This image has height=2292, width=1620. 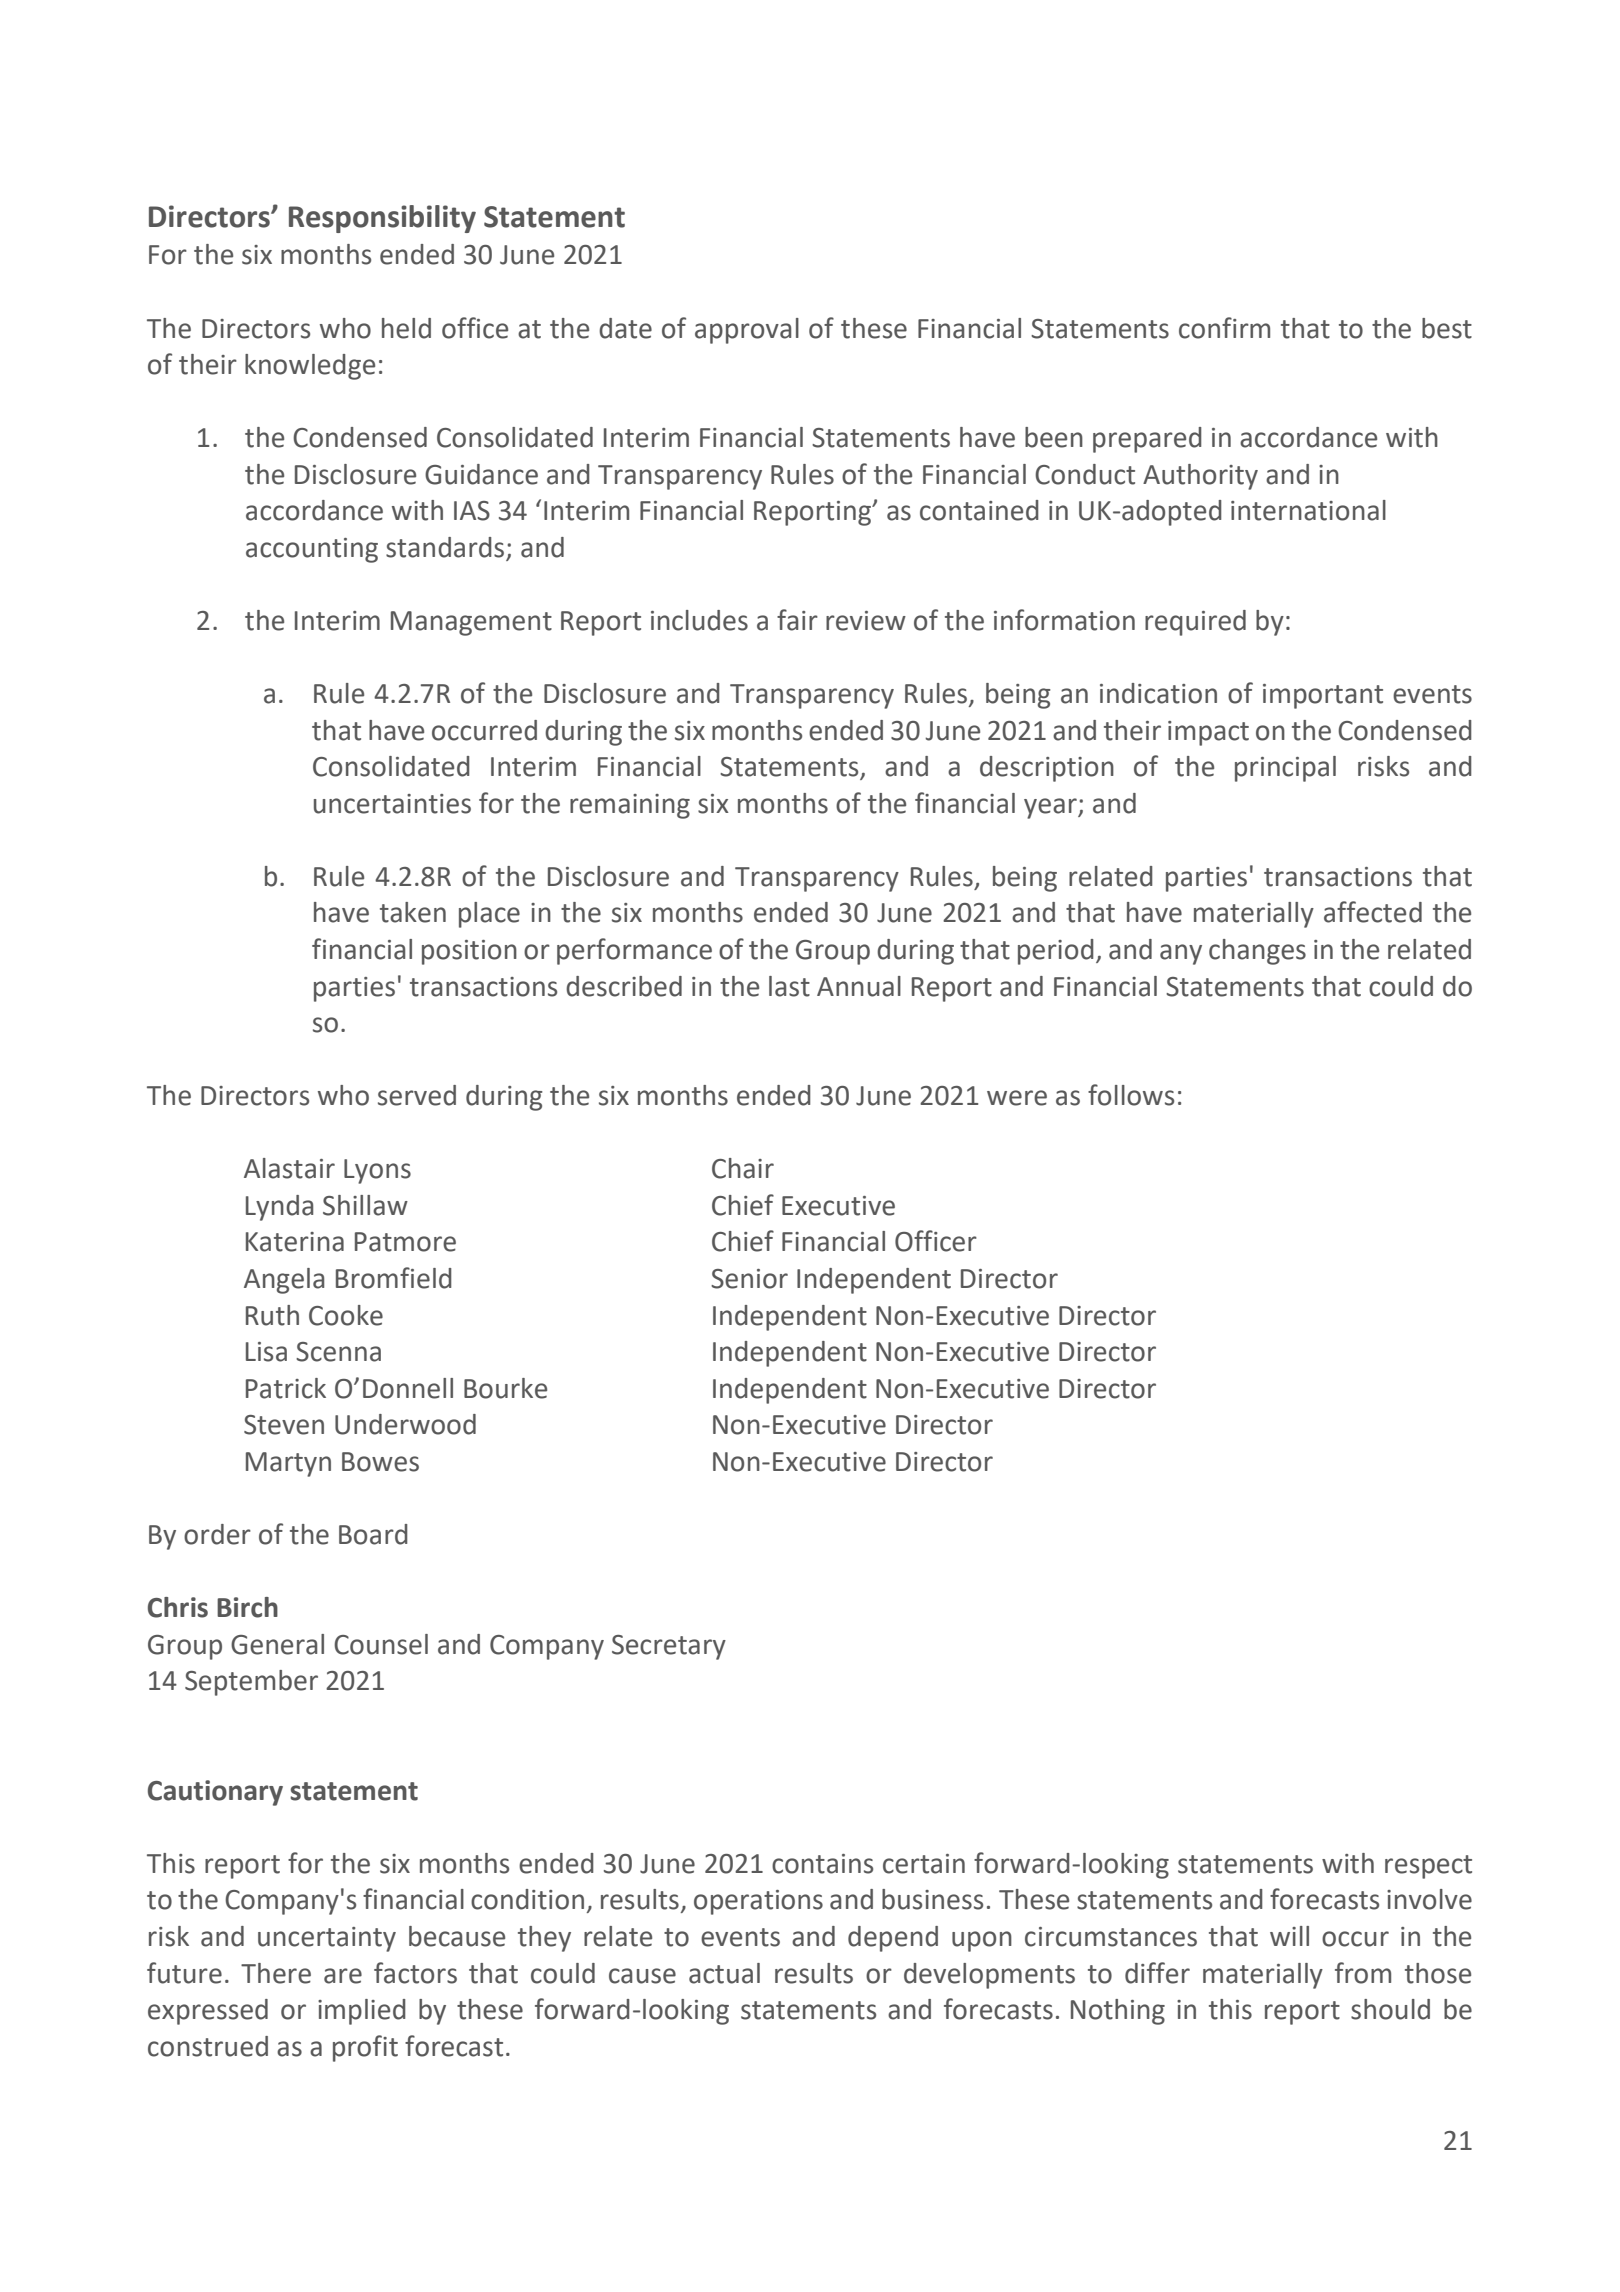 I want to click on from, so click(x=1363, y=1973).
